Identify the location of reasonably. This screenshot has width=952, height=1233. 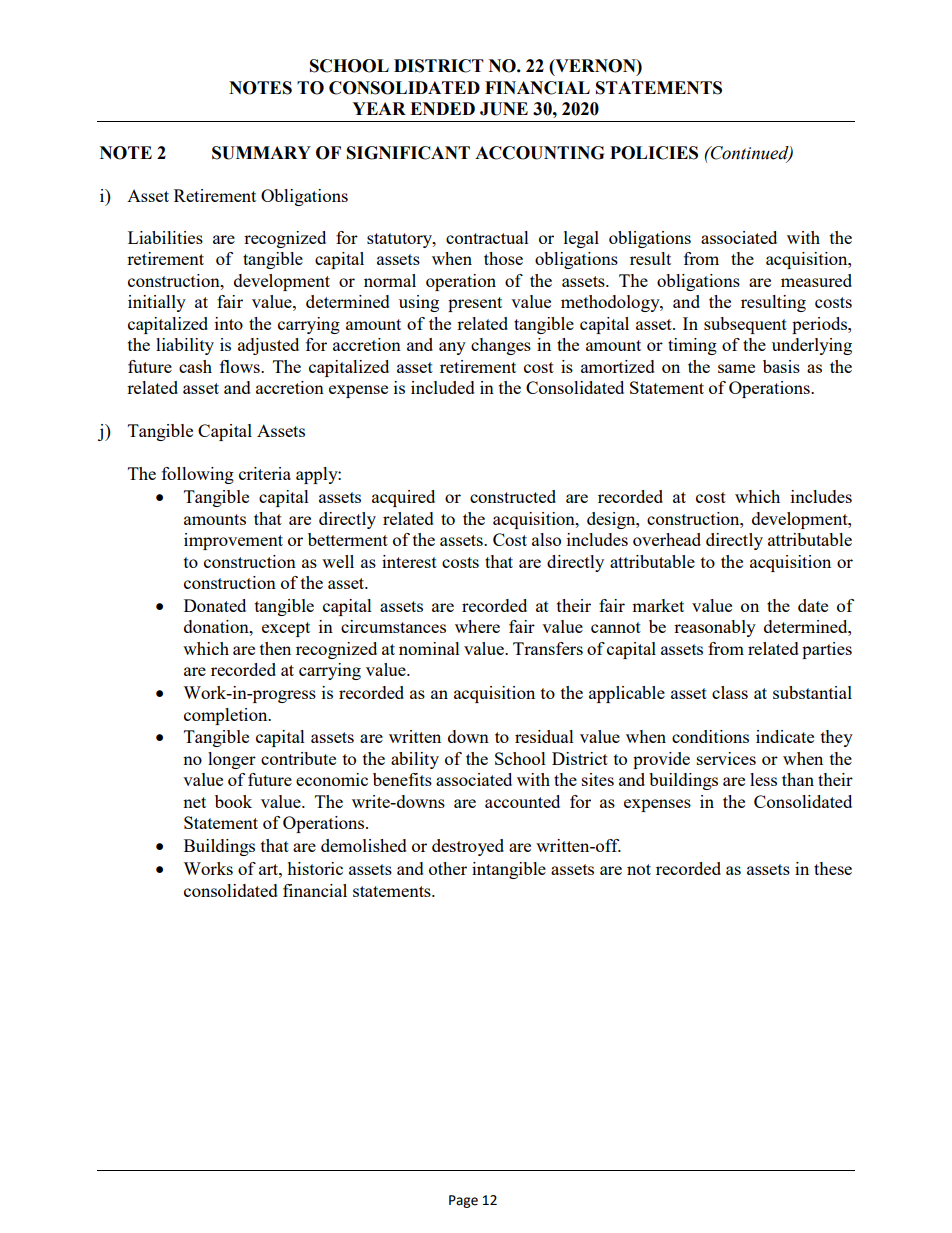
(715, 628).
